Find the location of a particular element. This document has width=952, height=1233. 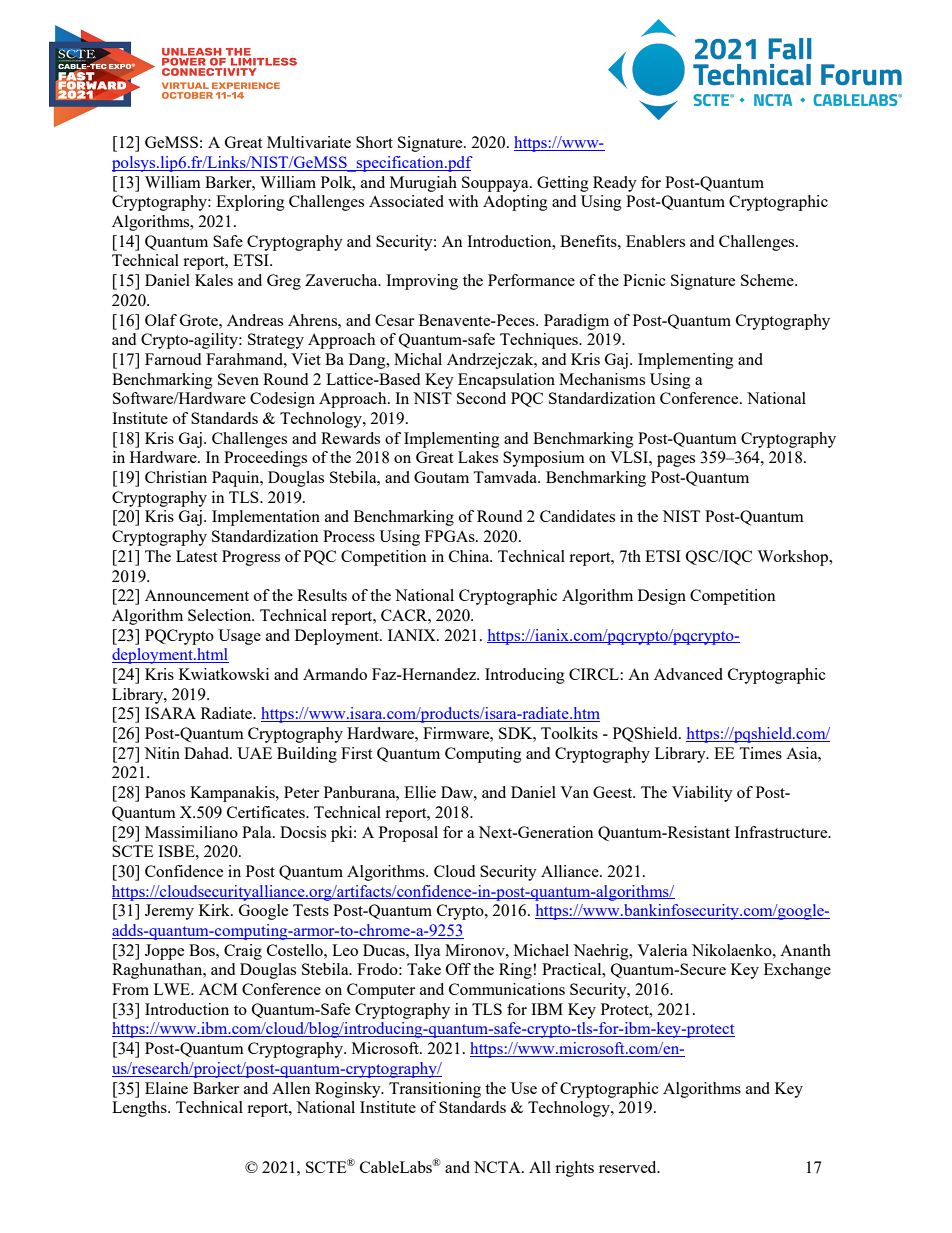

Usage is located at coordinates (239, 637).
